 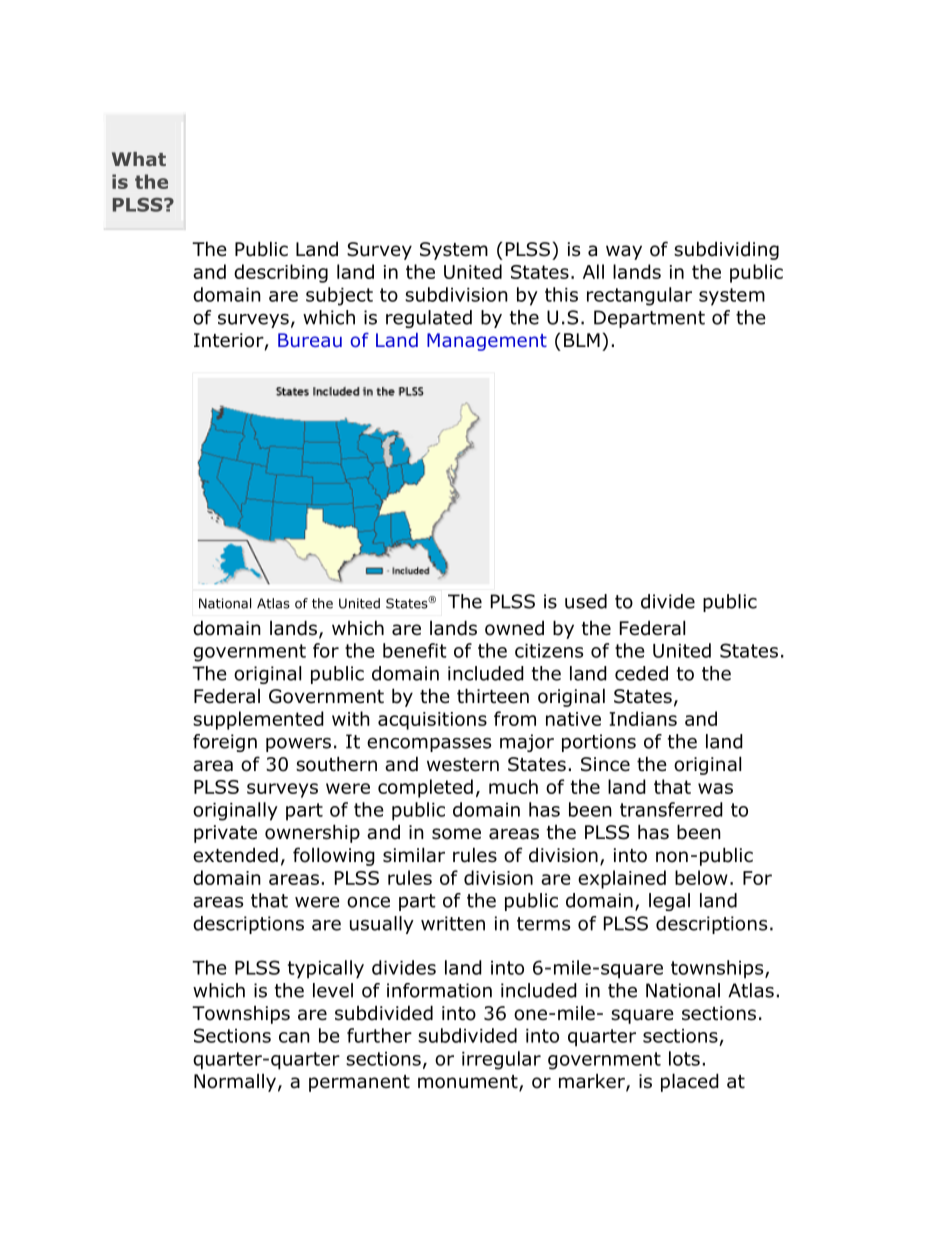 What do you see at coordinates (258, 720) in the screenshot?
I see `supplemented` at bounding box center [258, 720].
